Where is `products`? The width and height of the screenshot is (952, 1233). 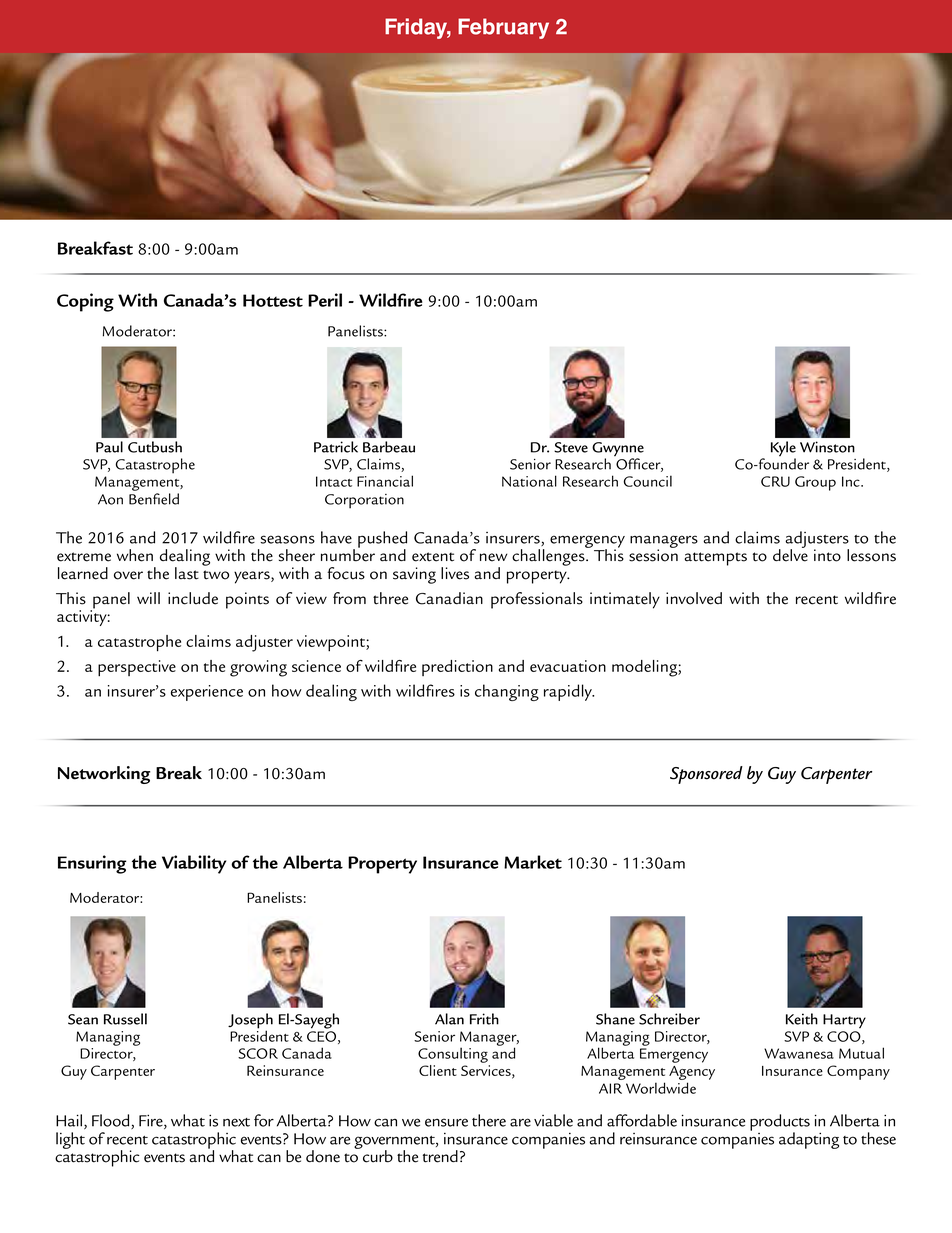
products is located at coordinates (780, 1123).
